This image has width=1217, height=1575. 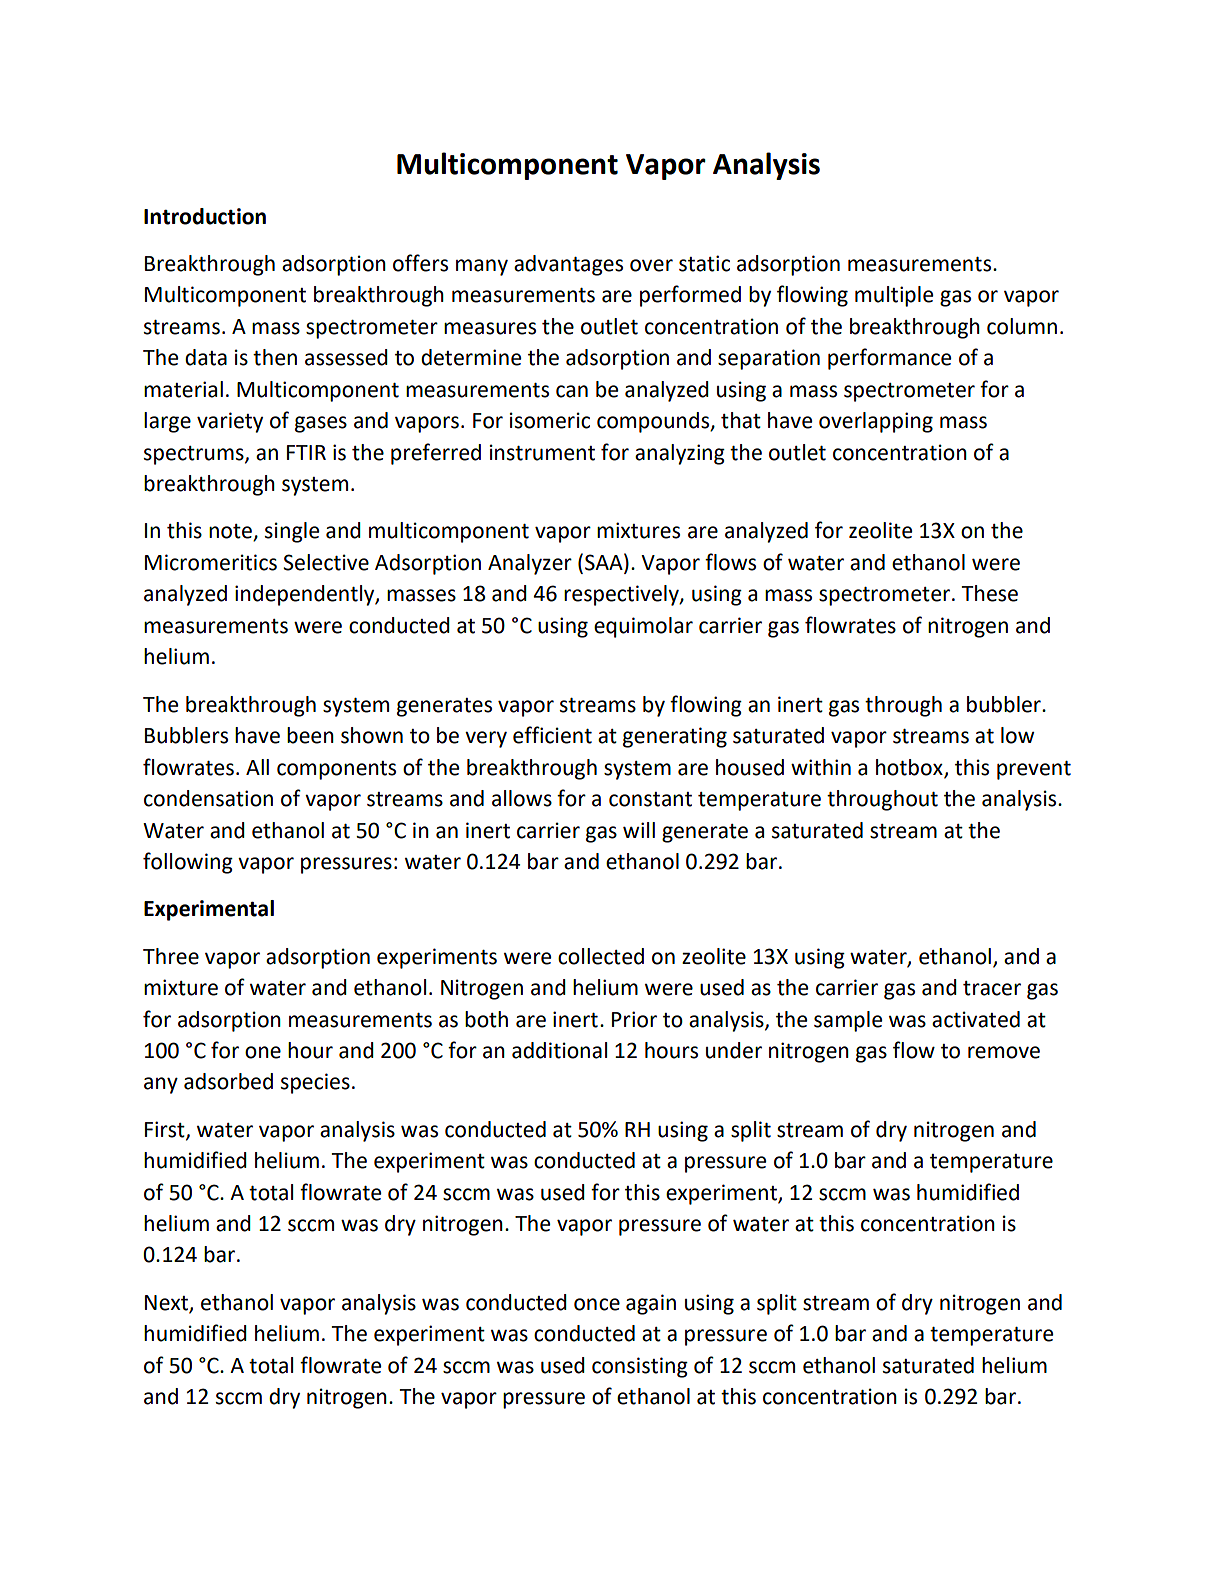 What do you see at coordinates (166, 1130) in the image?
I see `First` at bounding box center [166, 1130].
